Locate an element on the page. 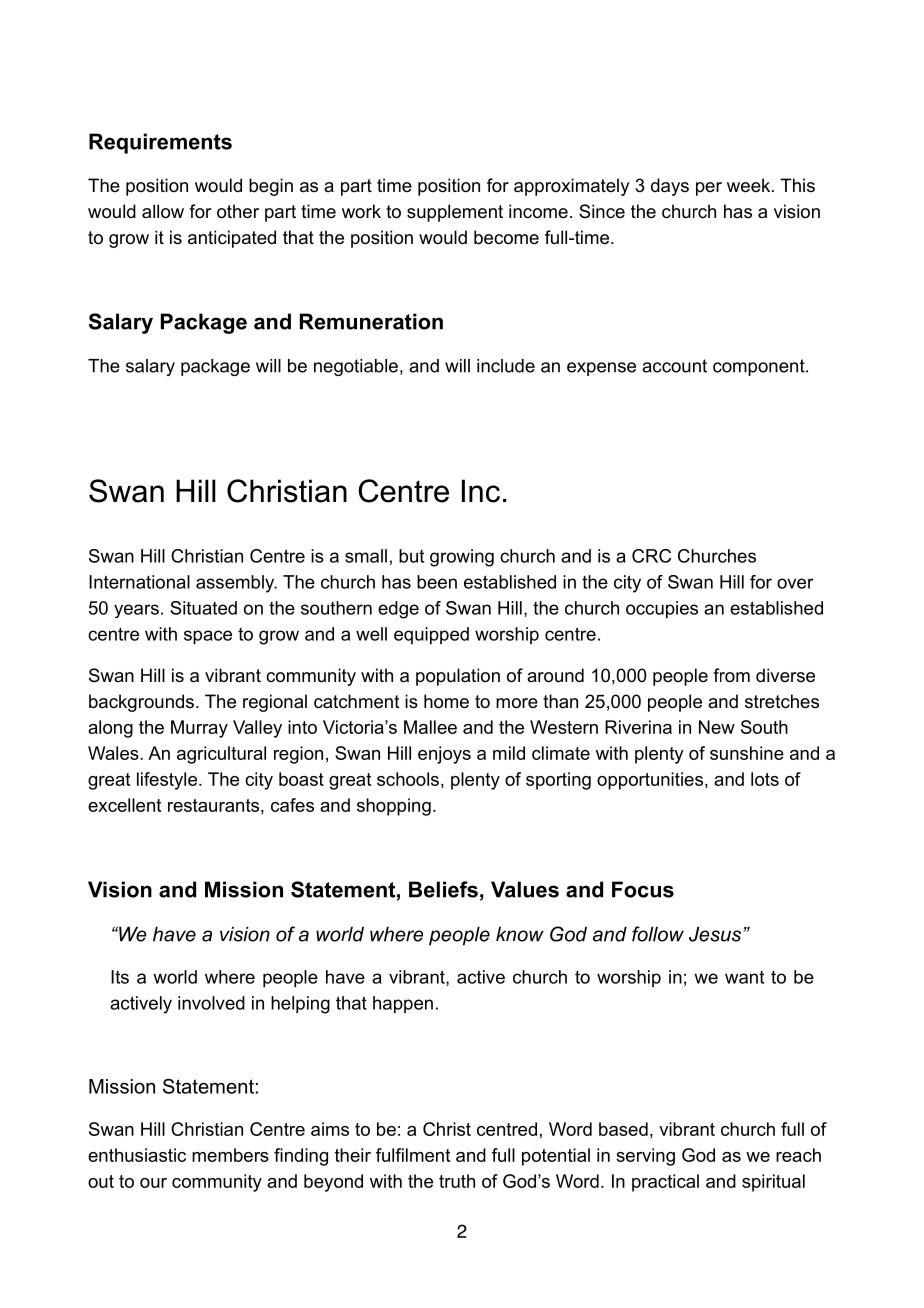 This document has width=924, height=1308. Requirements is located at coordinates (160, 143).
